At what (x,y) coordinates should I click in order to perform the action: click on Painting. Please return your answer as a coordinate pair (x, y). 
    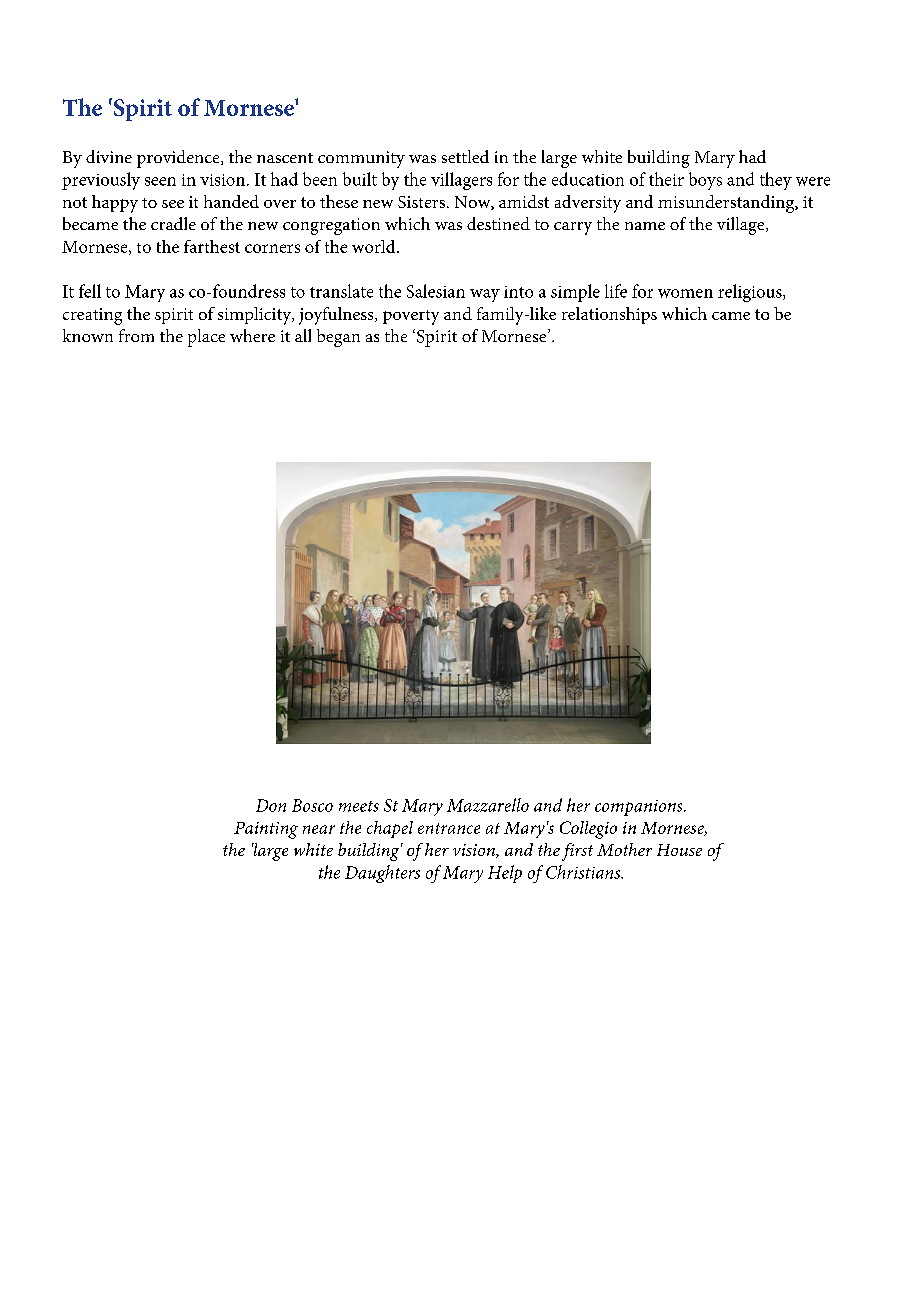
    Looking at the image, I should click on (266, 830).
